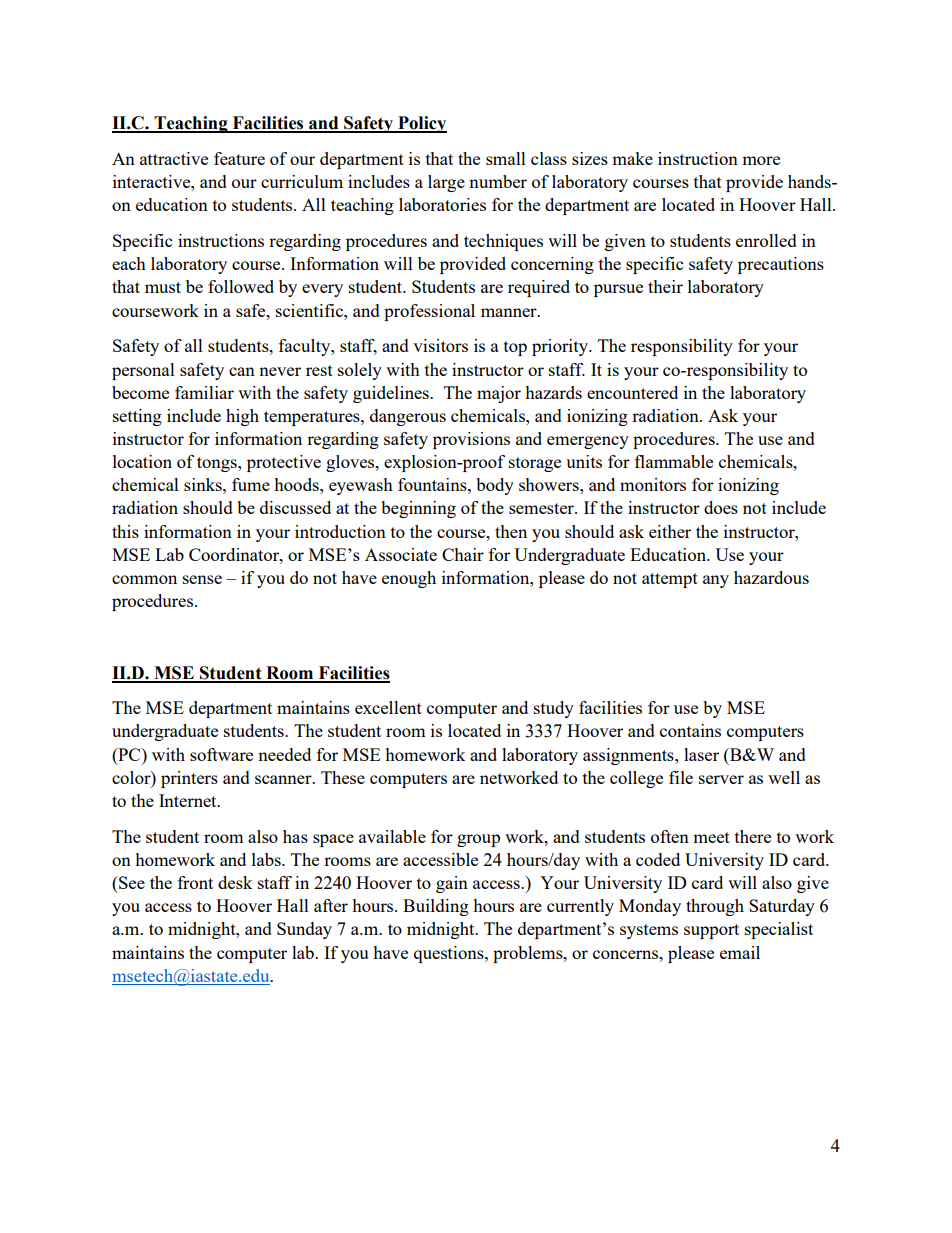 The image size is (952, 1233). Describe the element at coordinates (408, 417) in the screenshot. I see `dangerous` at that location.
